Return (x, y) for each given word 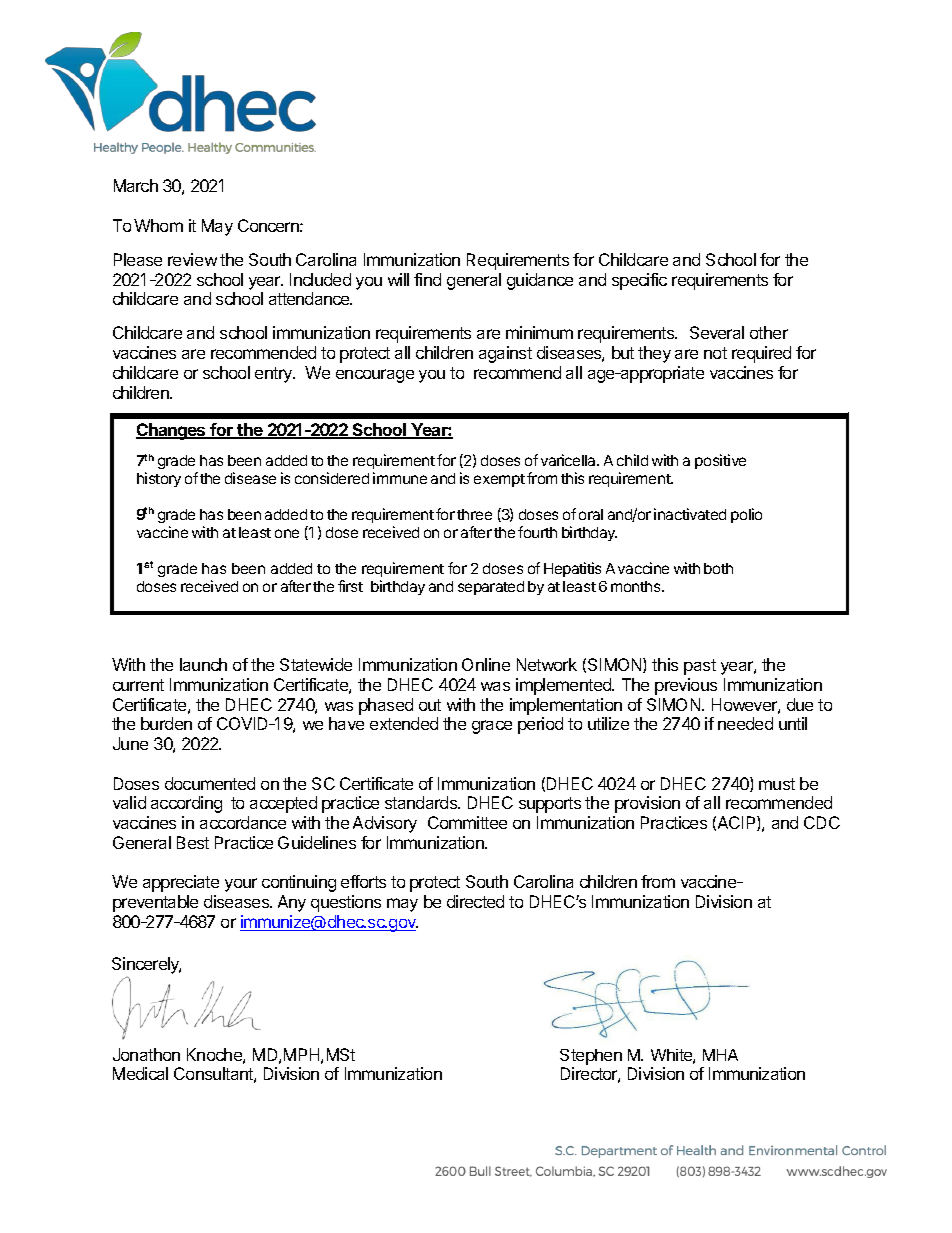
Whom (158, 225)
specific (639, 281)
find (427, 279)
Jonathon (146, 1054)
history (159, 479)
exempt (499, 480)
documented (210, 783)
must (777, 784)
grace (492, 727)
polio (746, 515)
